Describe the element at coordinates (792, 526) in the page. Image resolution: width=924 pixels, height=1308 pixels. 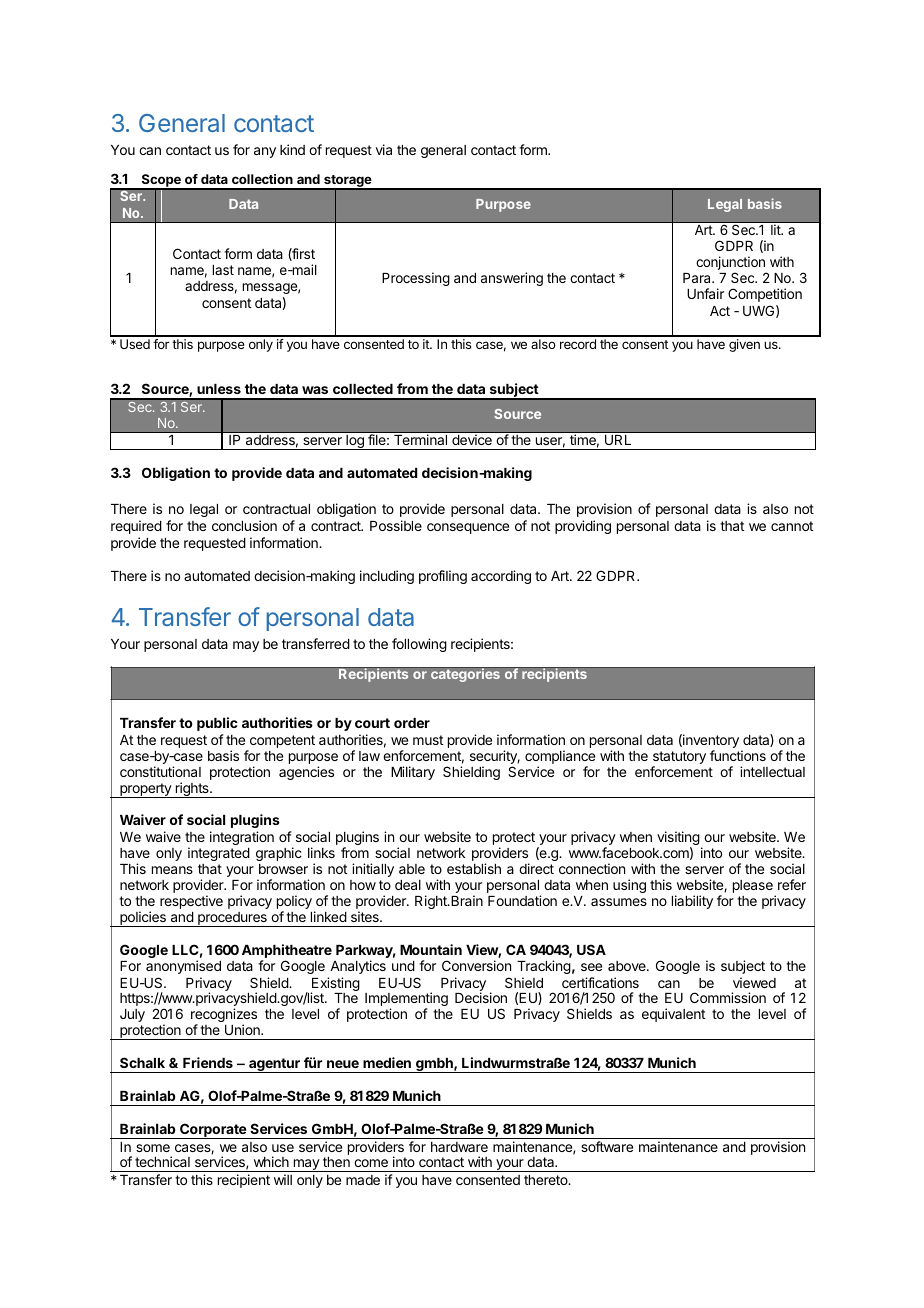
I see `cannot` at that location.
